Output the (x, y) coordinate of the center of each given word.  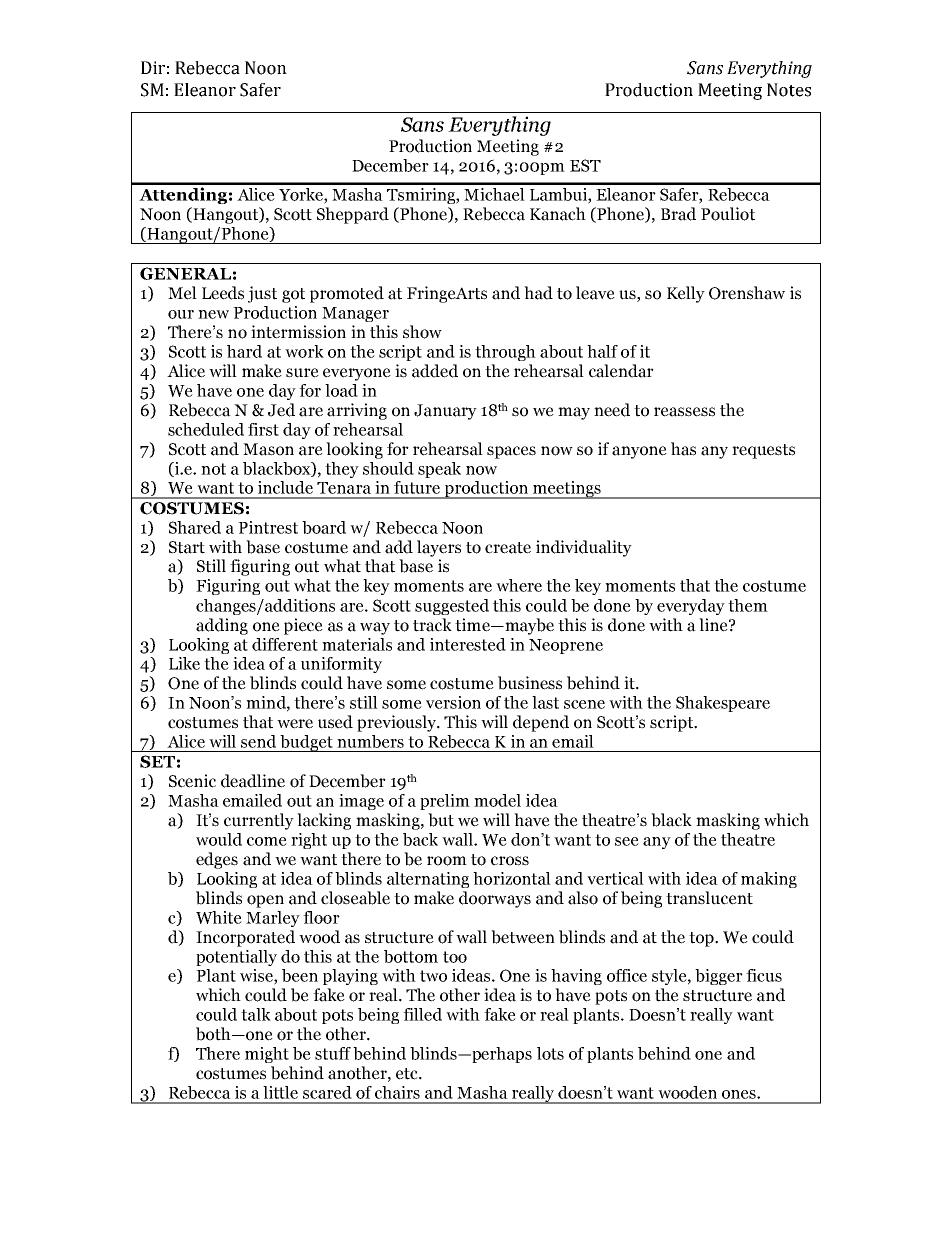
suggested (452, 607)
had (538, 293)
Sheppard (353, 215)
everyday (691, 607)
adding (222, 626)
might (267, 1055)
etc (408, 1074)
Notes (789, 90)
